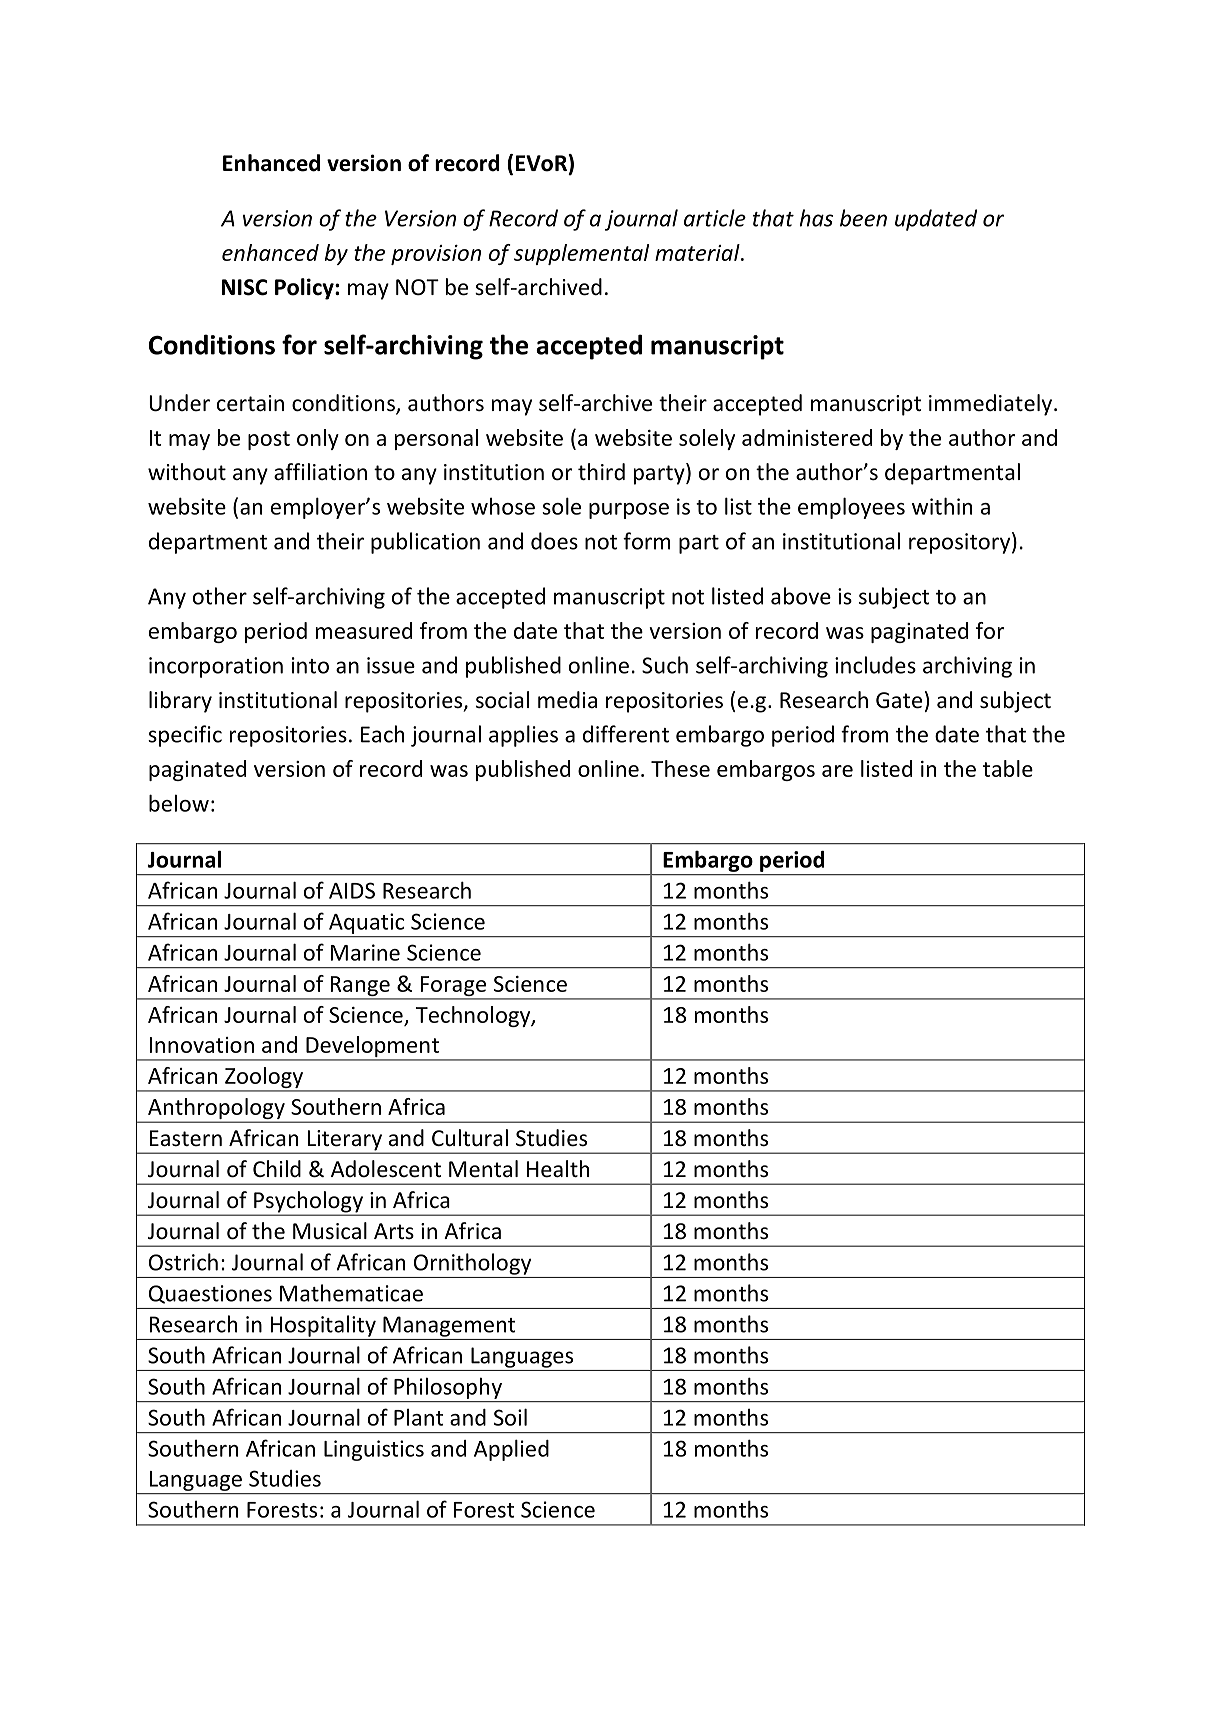 The height and width of the screenshot is (1726, 1221). I want to click on Policy, so click(305, 289).
